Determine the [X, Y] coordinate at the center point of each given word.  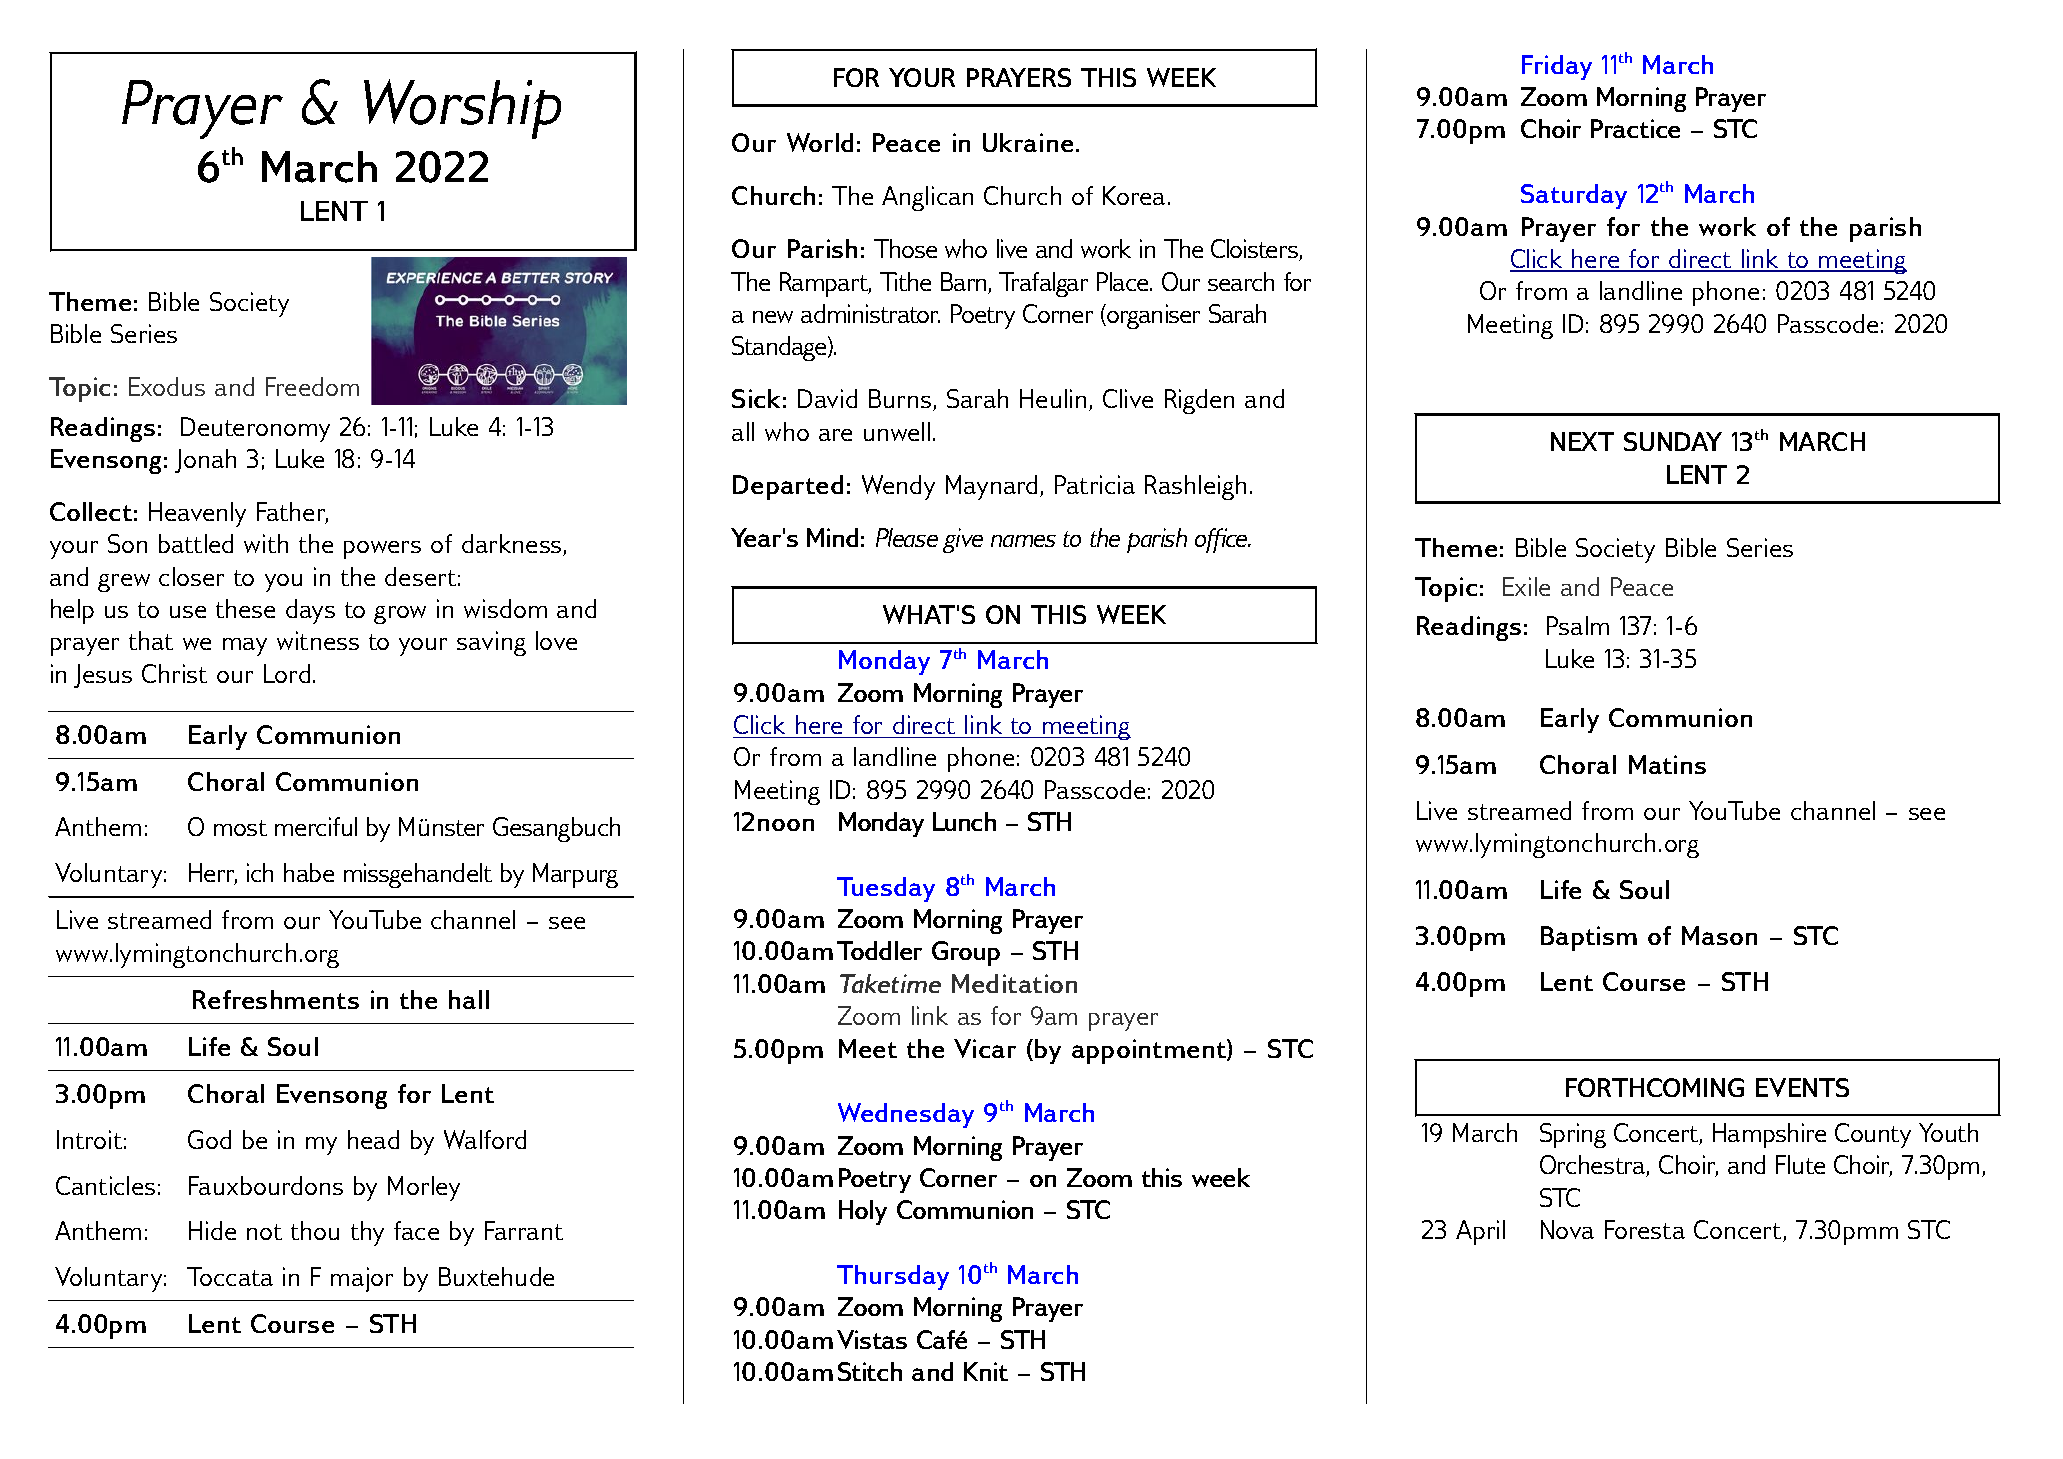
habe [309, 872]
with [266, 543]
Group [966, 953]
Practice [1635, 128]
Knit [986, 1371]
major [362, 1279]
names [1023, 541]
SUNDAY [1673, 441]
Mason [1719, 935]
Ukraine [1028, 142]
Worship [462, 109]
